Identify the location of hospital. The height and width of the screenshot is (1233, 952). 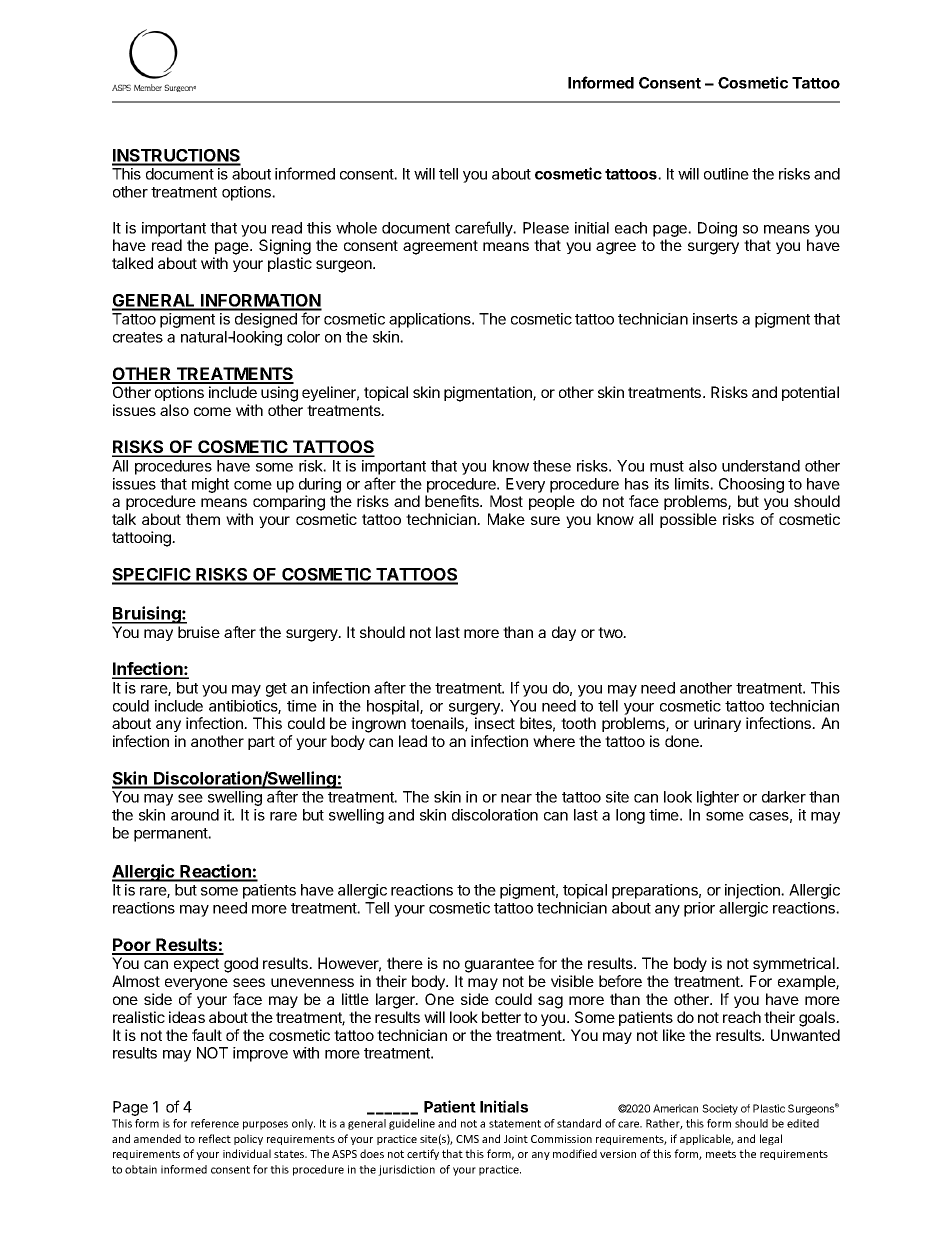
(394, 707).
